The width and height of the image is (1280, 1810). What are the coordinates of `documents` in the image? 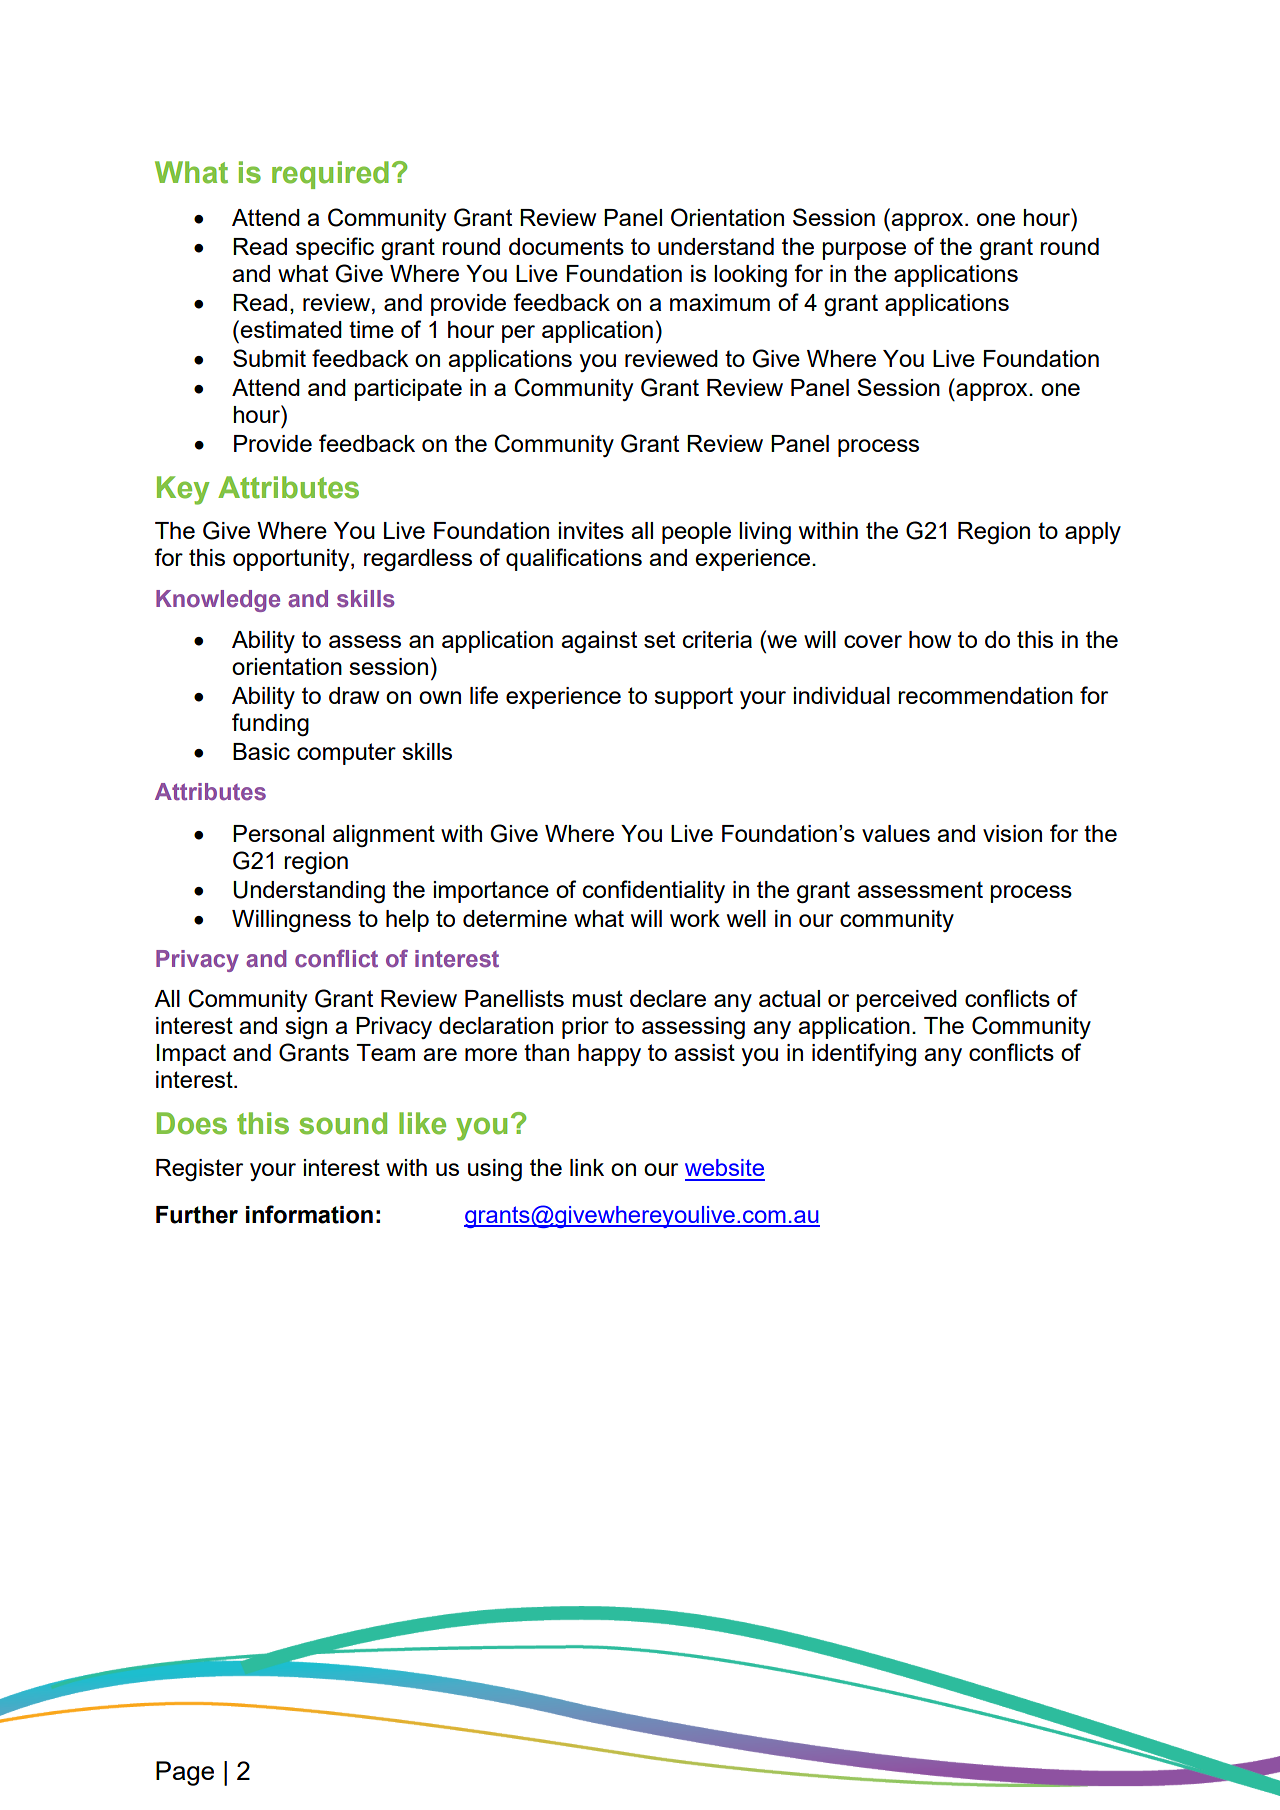 It's located at (566, 246).
